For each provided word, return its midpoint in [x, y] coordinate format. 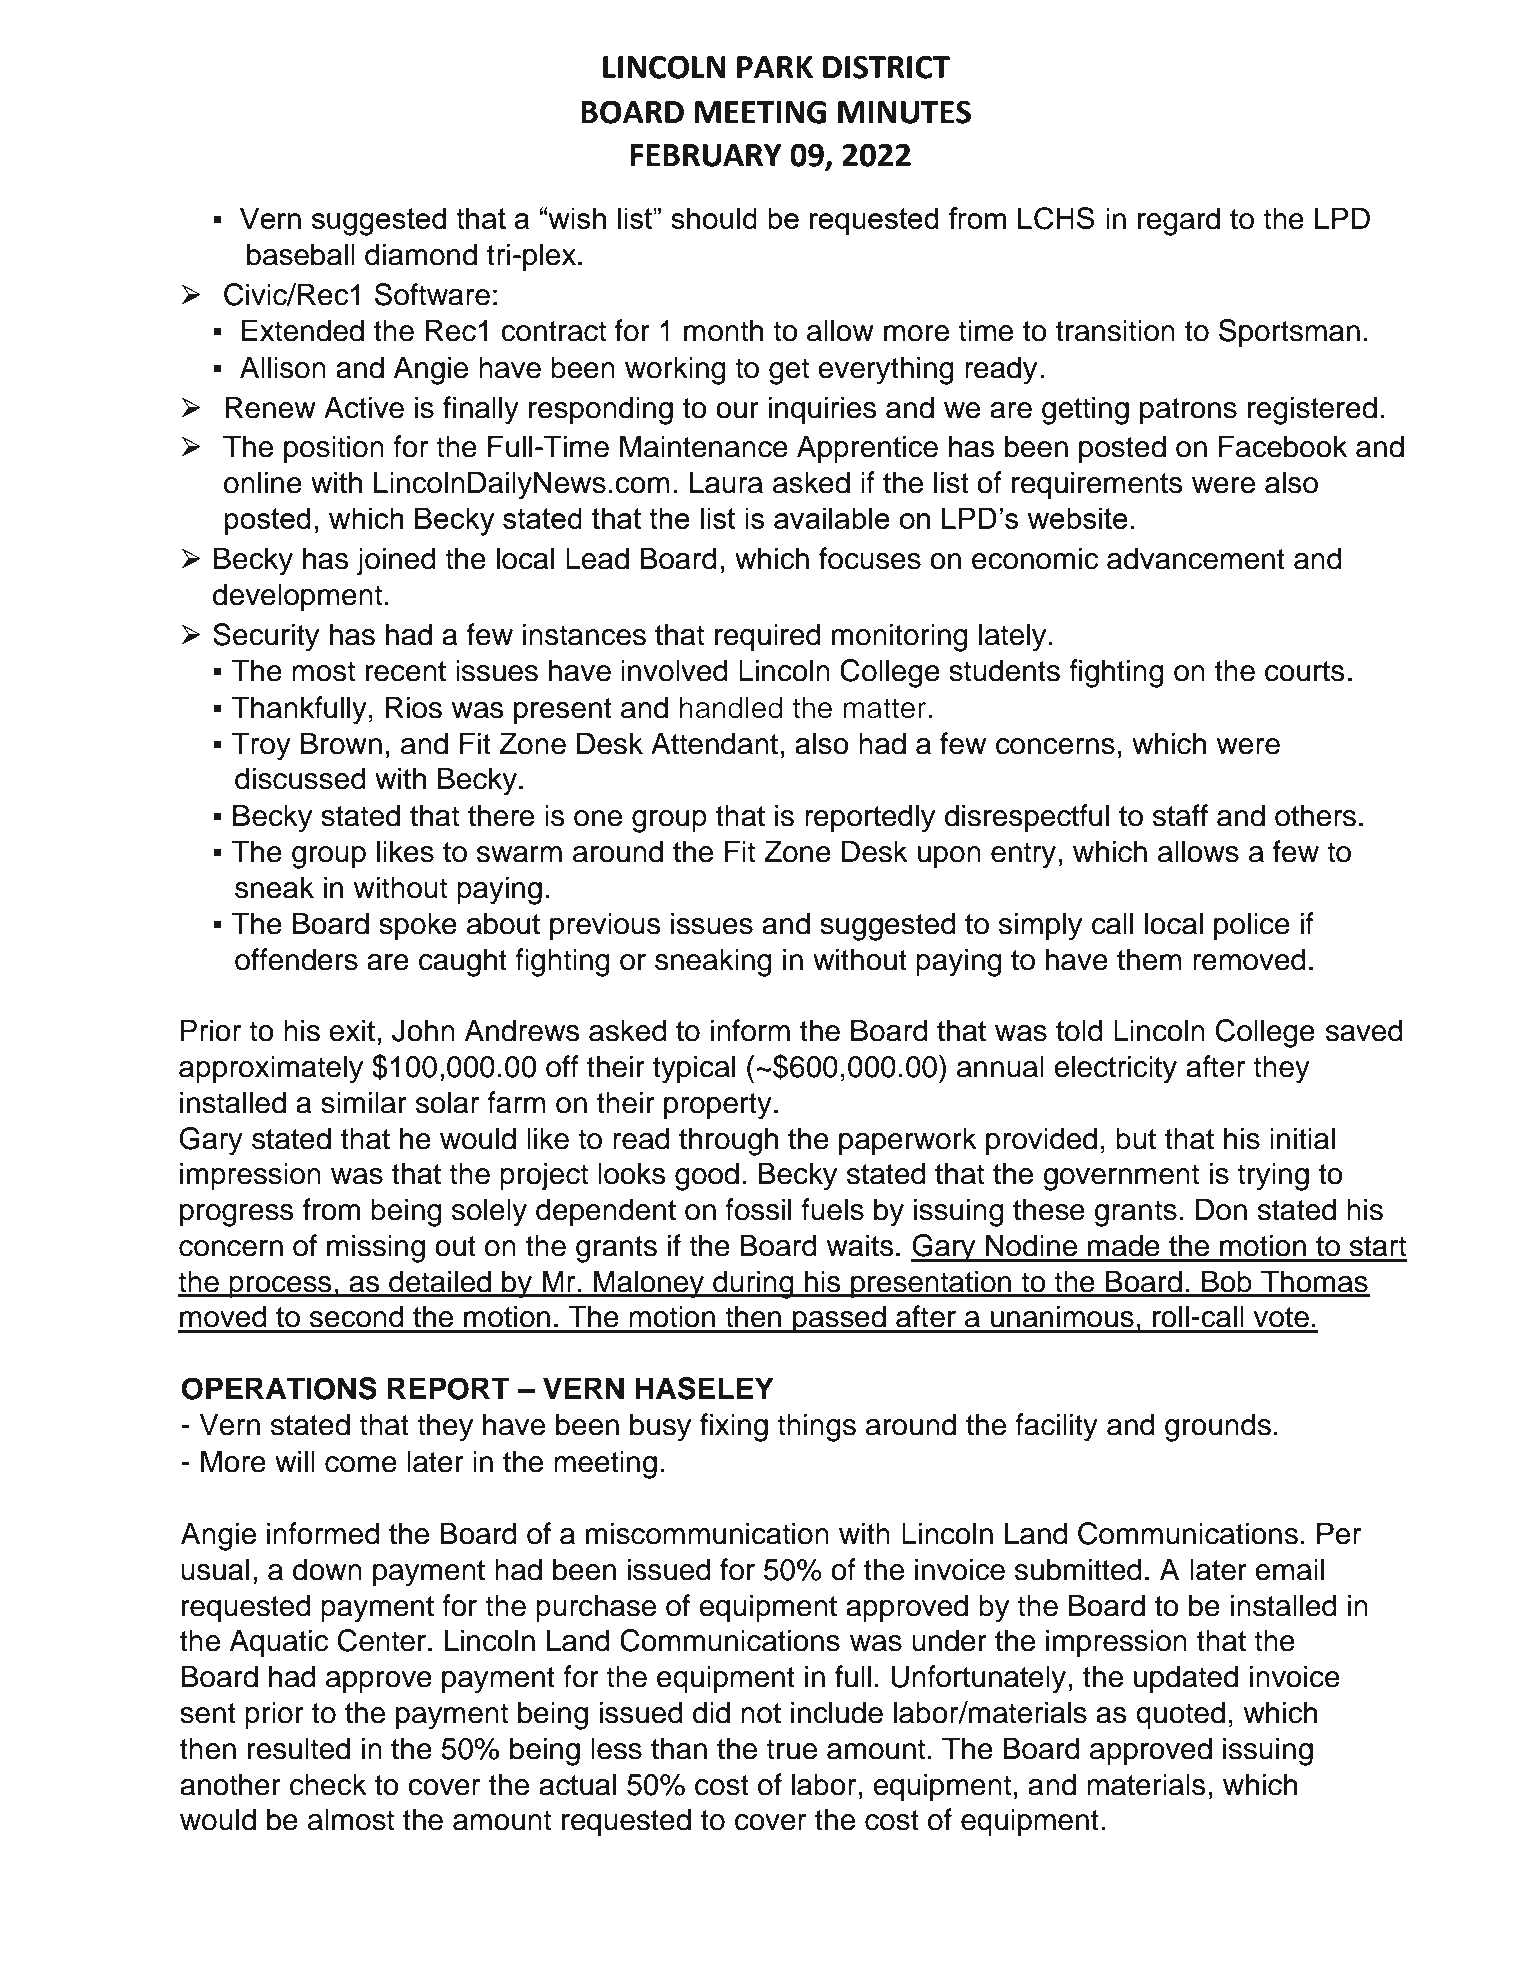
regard [1179, 221]
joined [396, 561]
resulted [299, 1748]
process [280, 1287]
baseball [301, 254]
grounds [1218, 1427]
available [832, 518]
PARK [775, 67]
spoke [418, 926]
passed [839, 1319]
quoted [1180, 1715]
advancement [1196, 558]
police [1252, 926]
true [791, 1749]
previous [605, 926]
